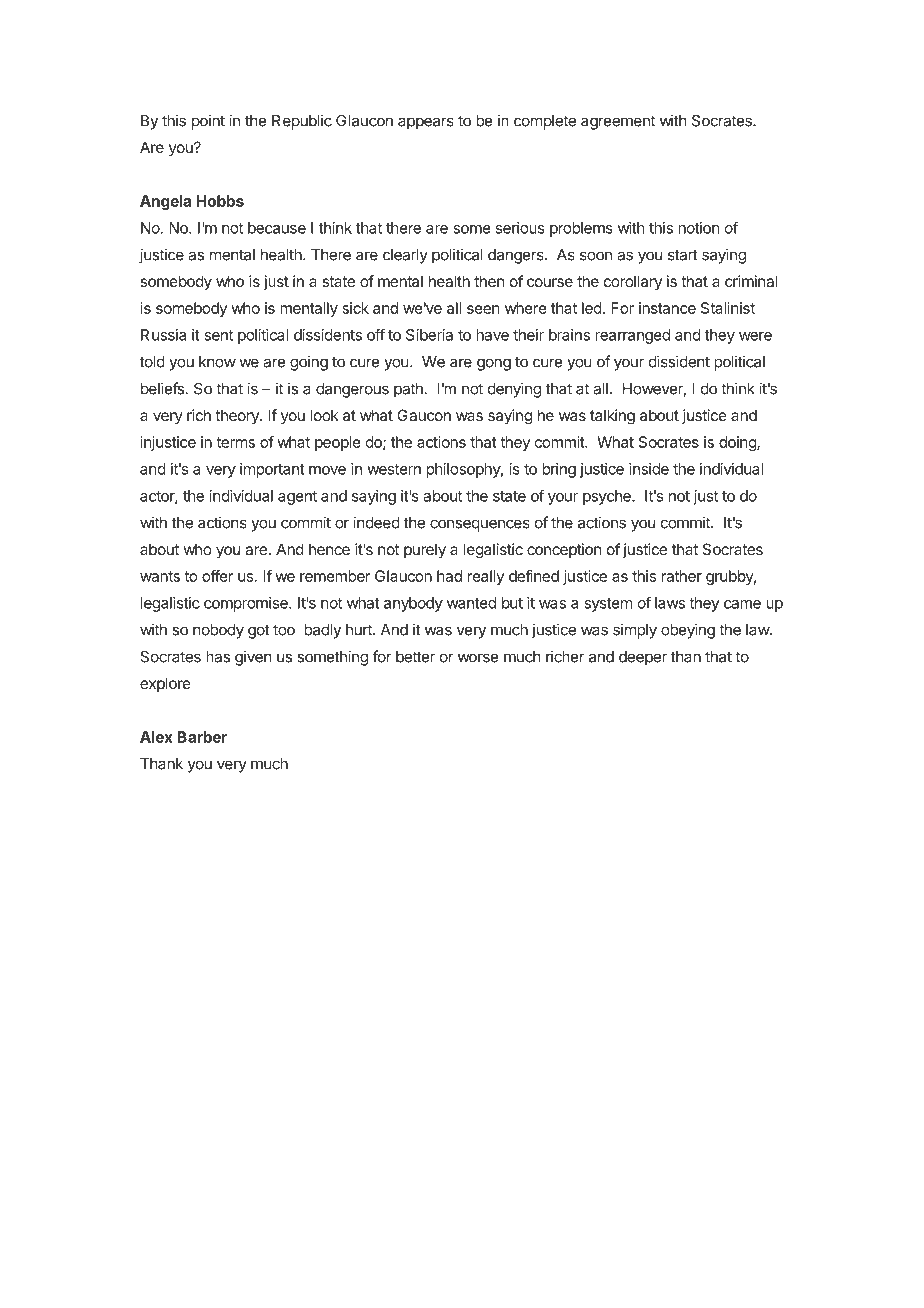 The image size is (924, 1308). What do you see at coordinates (618, 122) in the page?
I see `agreement` at bounding box center [618, 122].
